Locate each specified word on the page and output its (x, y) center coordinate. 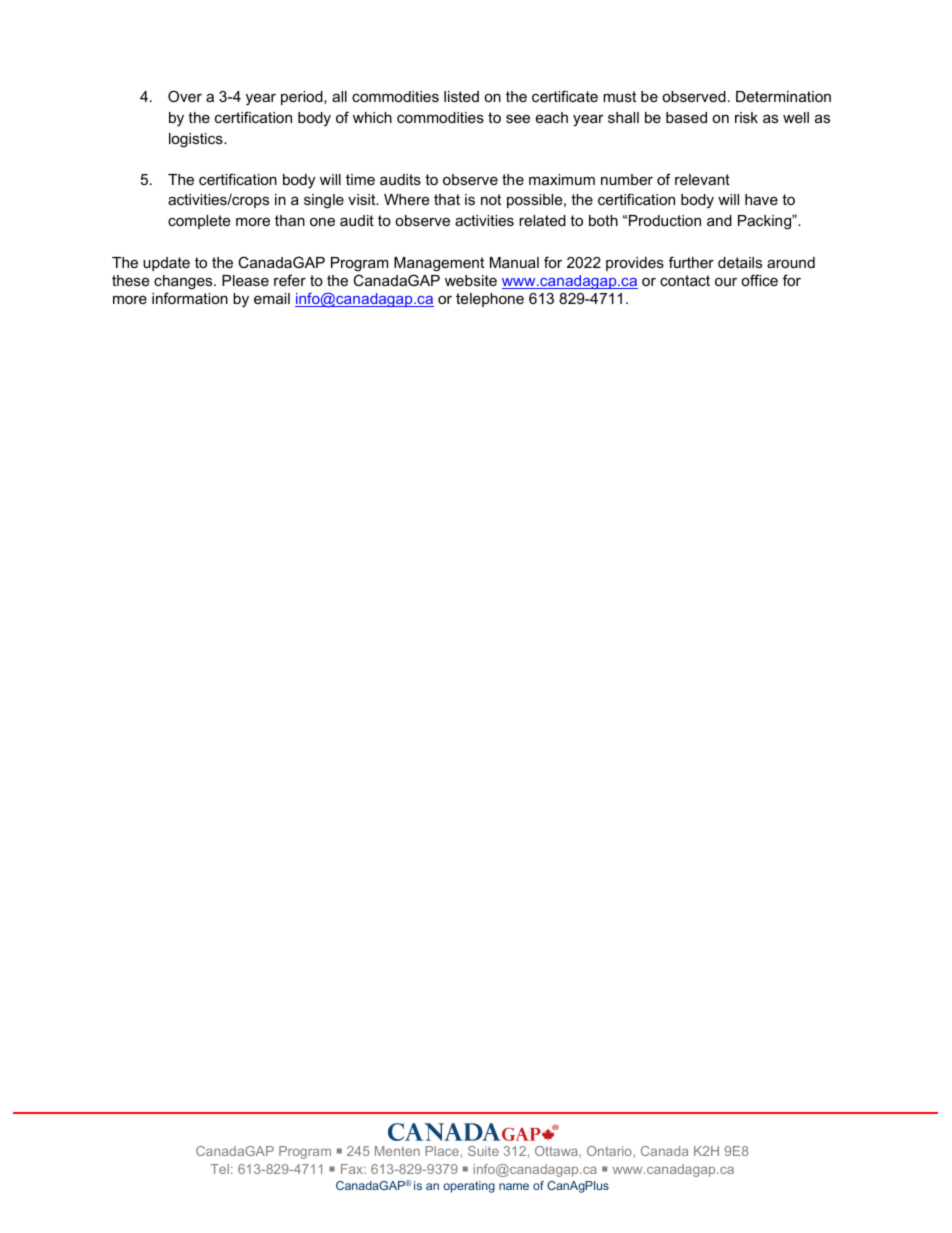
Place (442, 1151)
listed (461, 96)
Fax (353, 1169)
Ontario (610, 1151)
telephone (490, 300)
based (686, 117)
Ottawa (557, 1151)
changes (184, 282)
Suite (483, 1151)
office (759, 280)
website (471, 280)
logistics (197, 140)
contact (685, 280)
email (272, 298)
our (726, 282)
